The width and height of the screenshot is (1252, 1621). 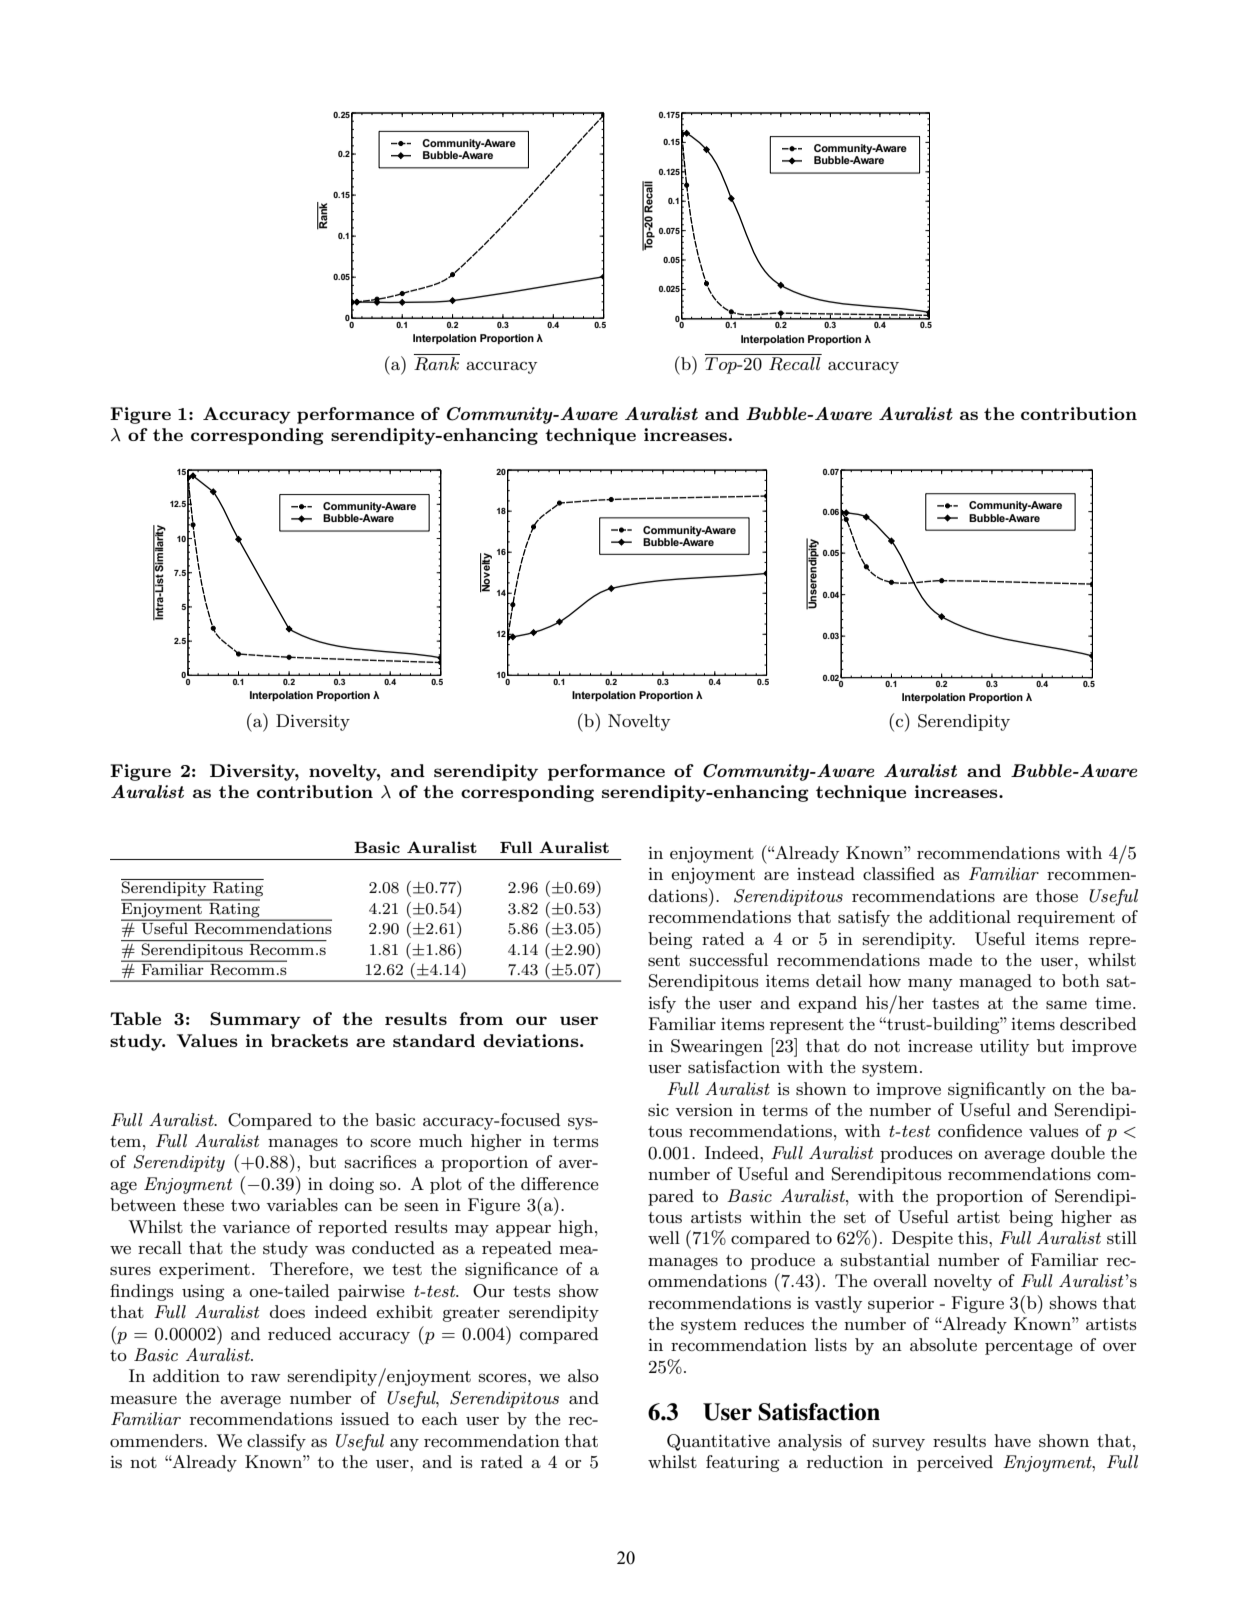 I want to click on have, so click(x=1012, y=1440).
